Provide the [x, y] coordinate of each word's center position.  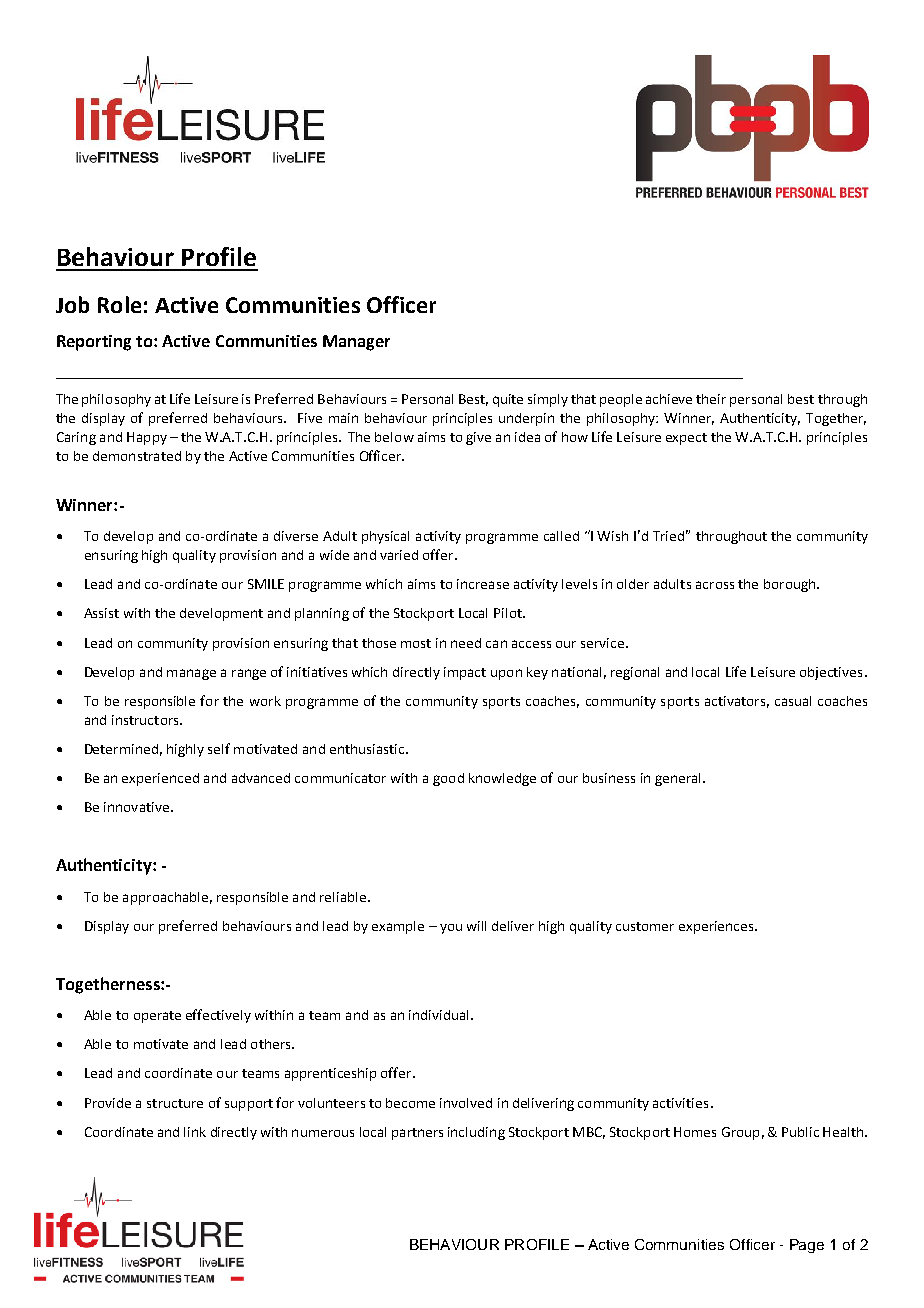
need [466, 643]
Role [119, 304]
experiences [717, 927]
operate [157, 1017]
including [476, 1133]
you [451, 929]
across [715, 585]
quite [508, 400]
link [195, 1132]
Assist [101, 613]
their [711, 399]
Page [807, 1246]
